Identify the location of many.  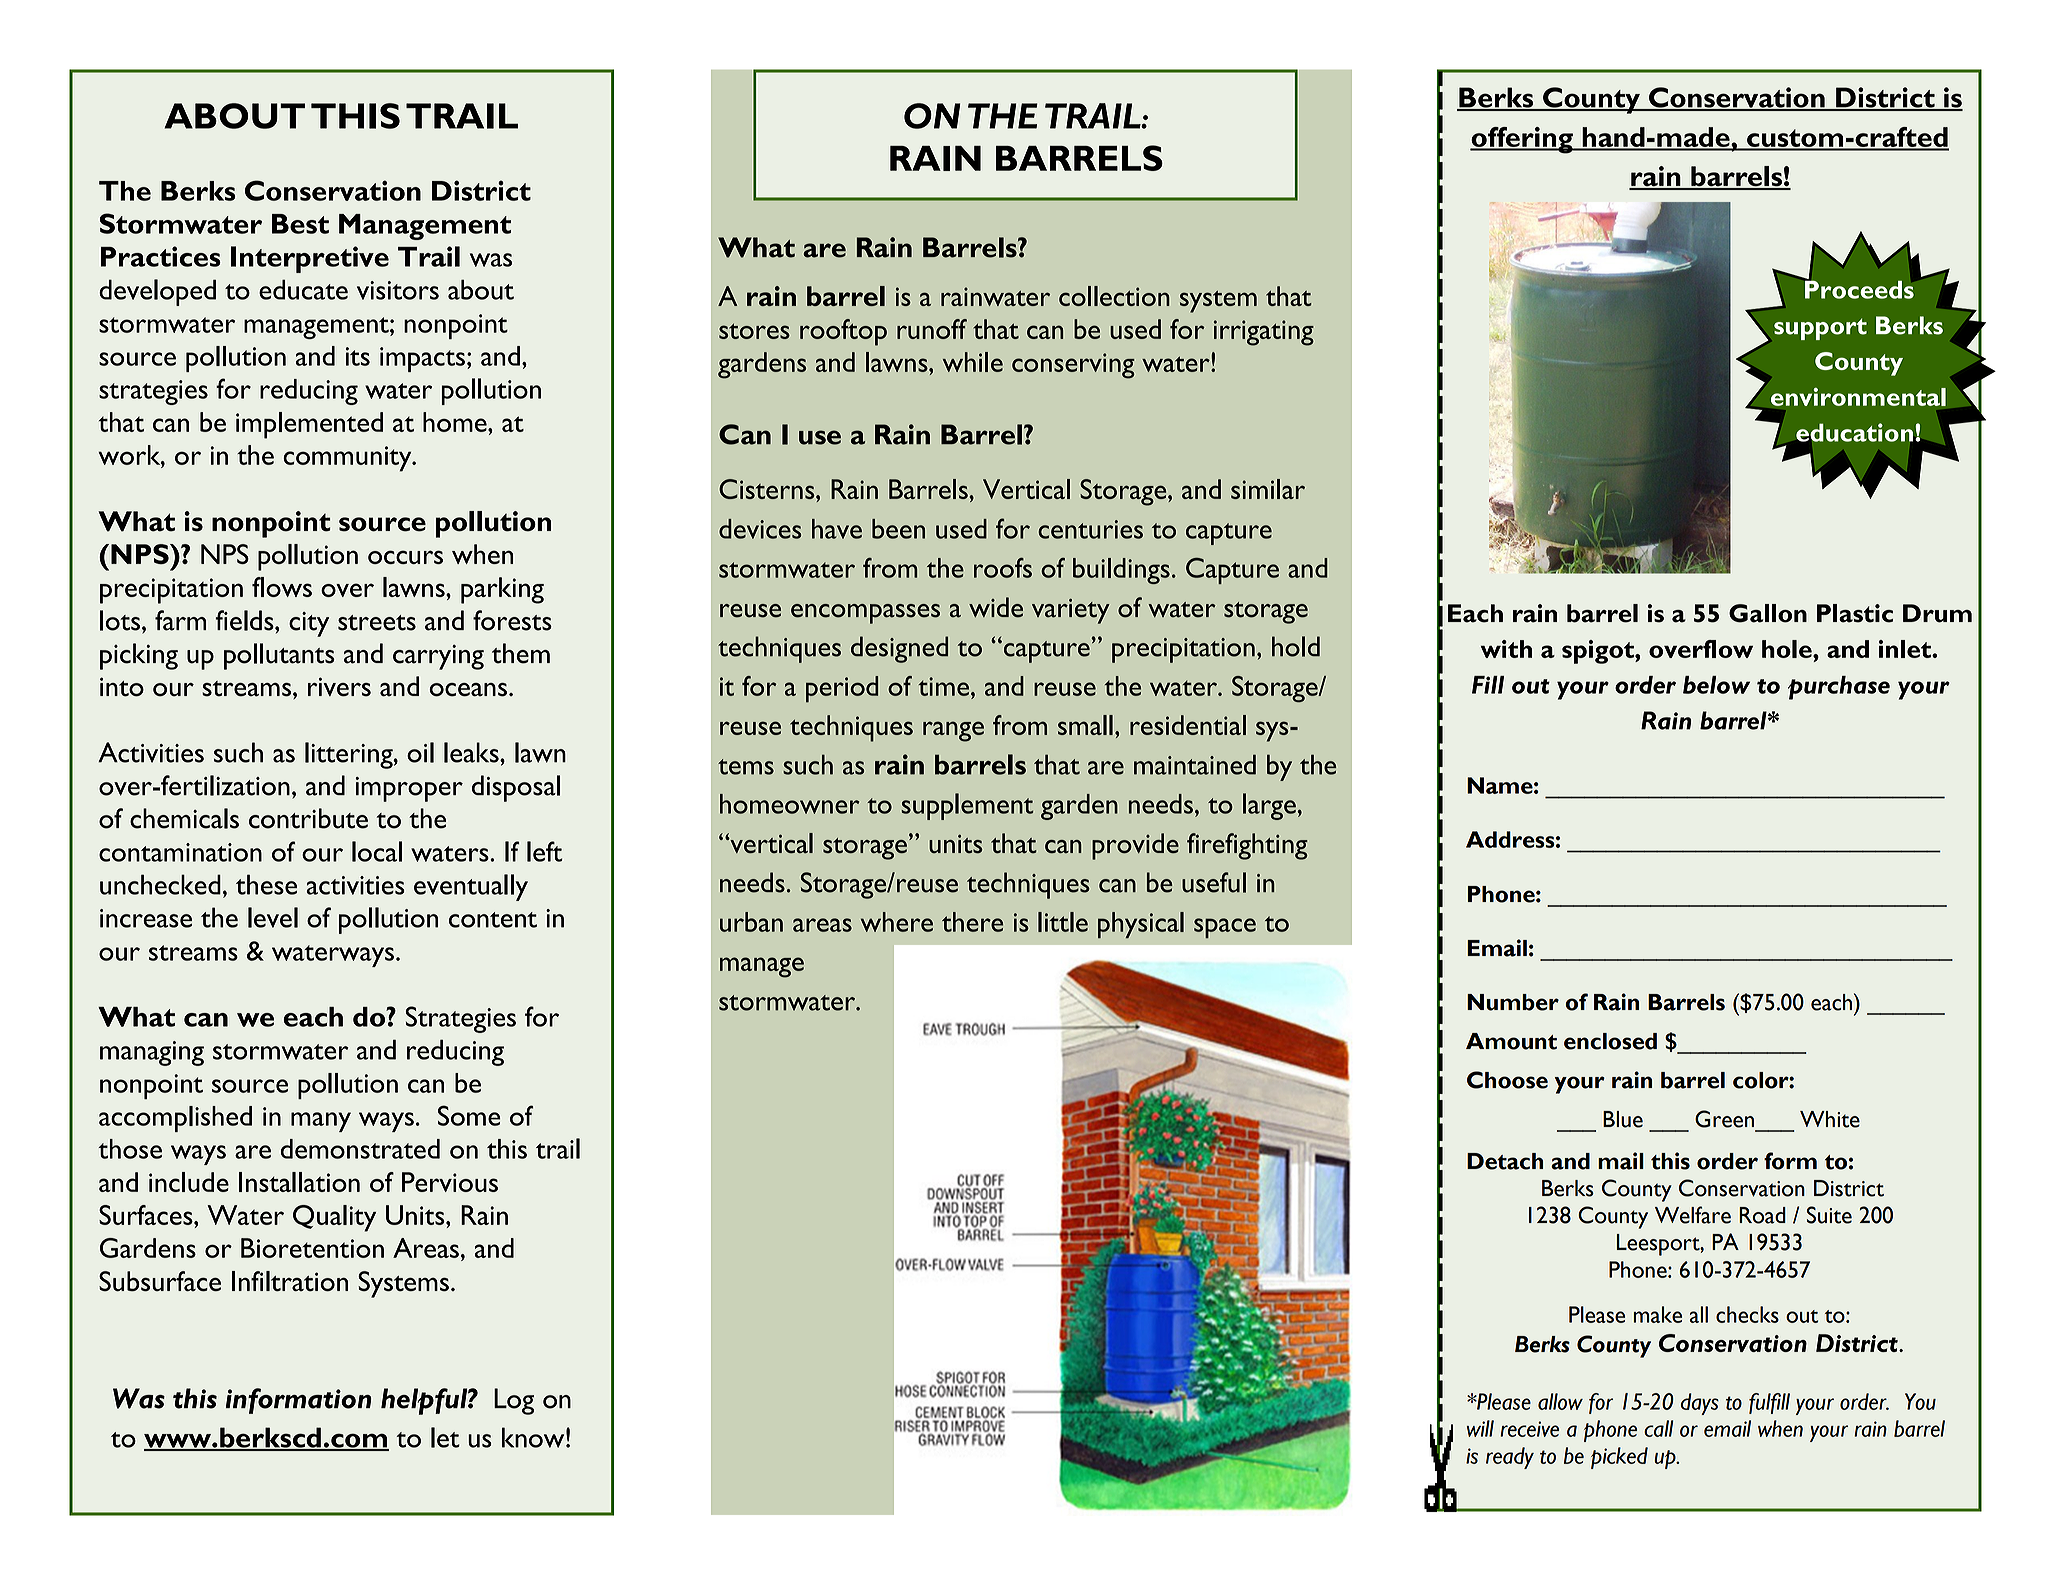
(321, 1122).
